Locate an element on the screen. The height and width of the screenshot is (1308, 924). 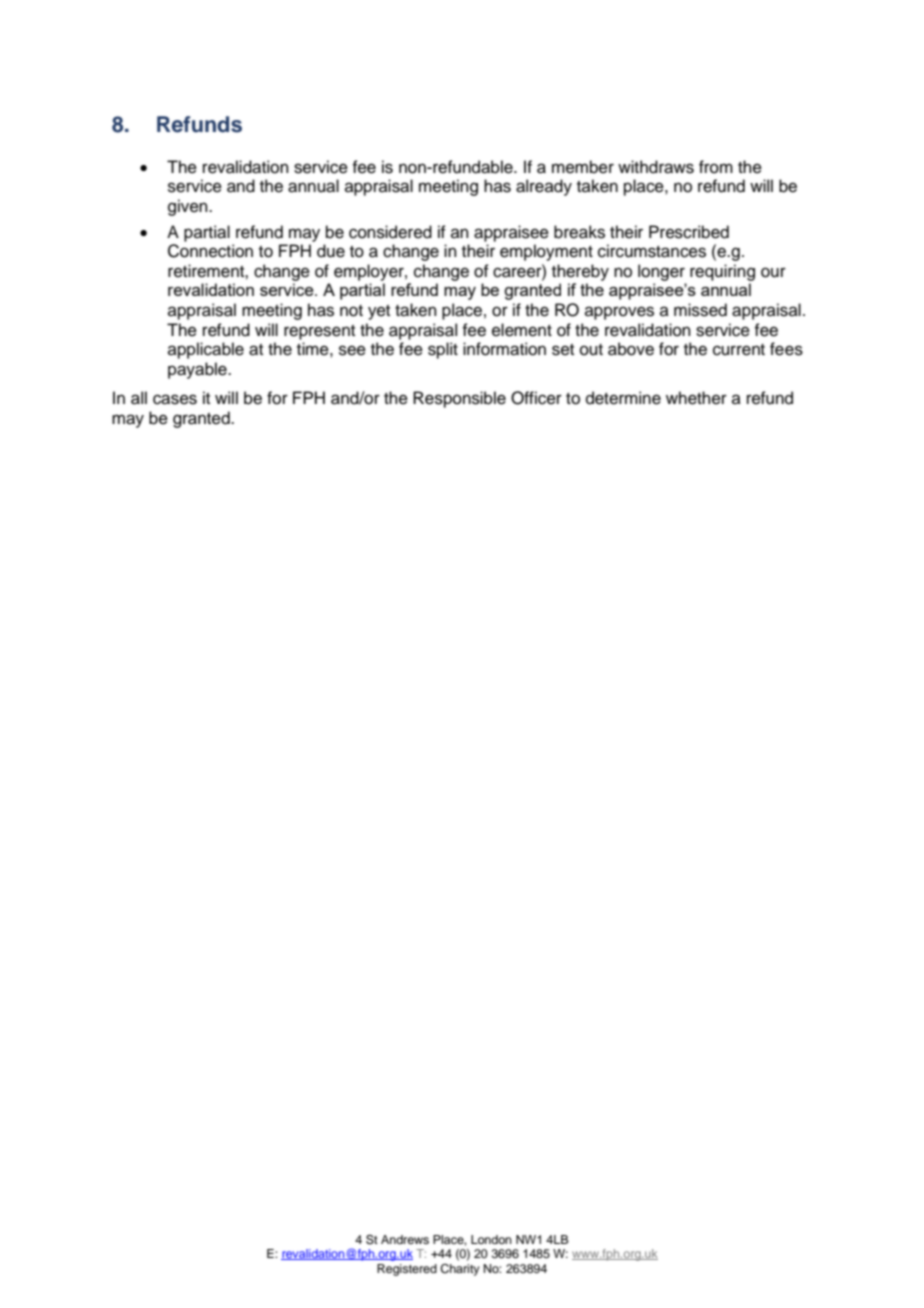
Andrews is located at coordinates (405, 1239).
